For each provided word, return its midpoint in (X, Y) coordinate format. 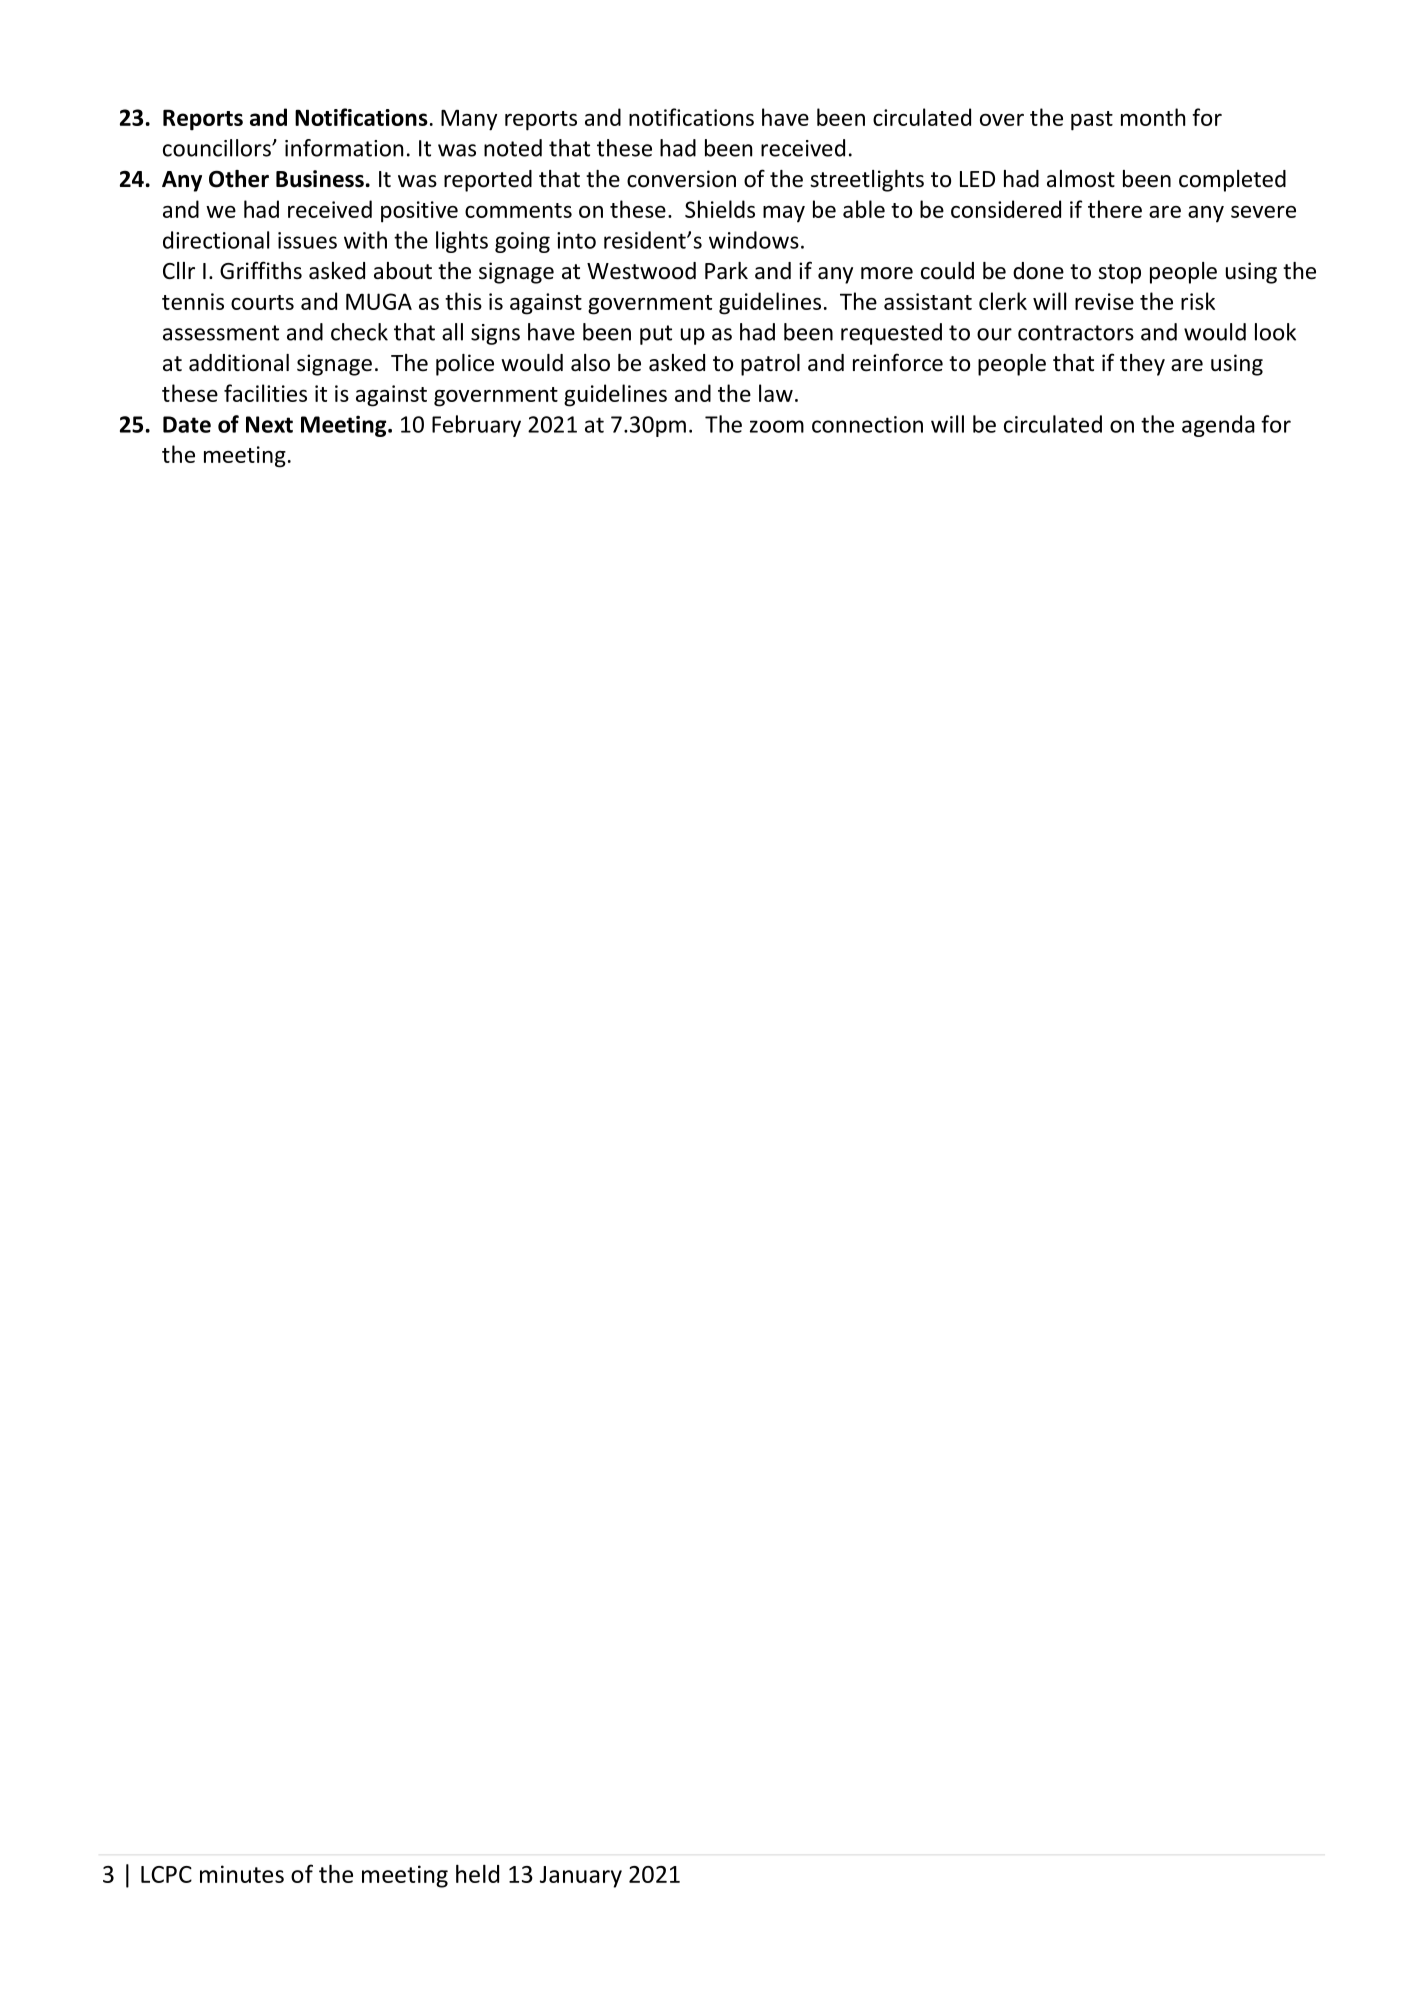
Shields (720, 209)
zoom (777, 426)
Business (320, 179)
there (1115, 209)
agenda (1218, 426)
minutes (242, 1874)
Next (269, 424)
